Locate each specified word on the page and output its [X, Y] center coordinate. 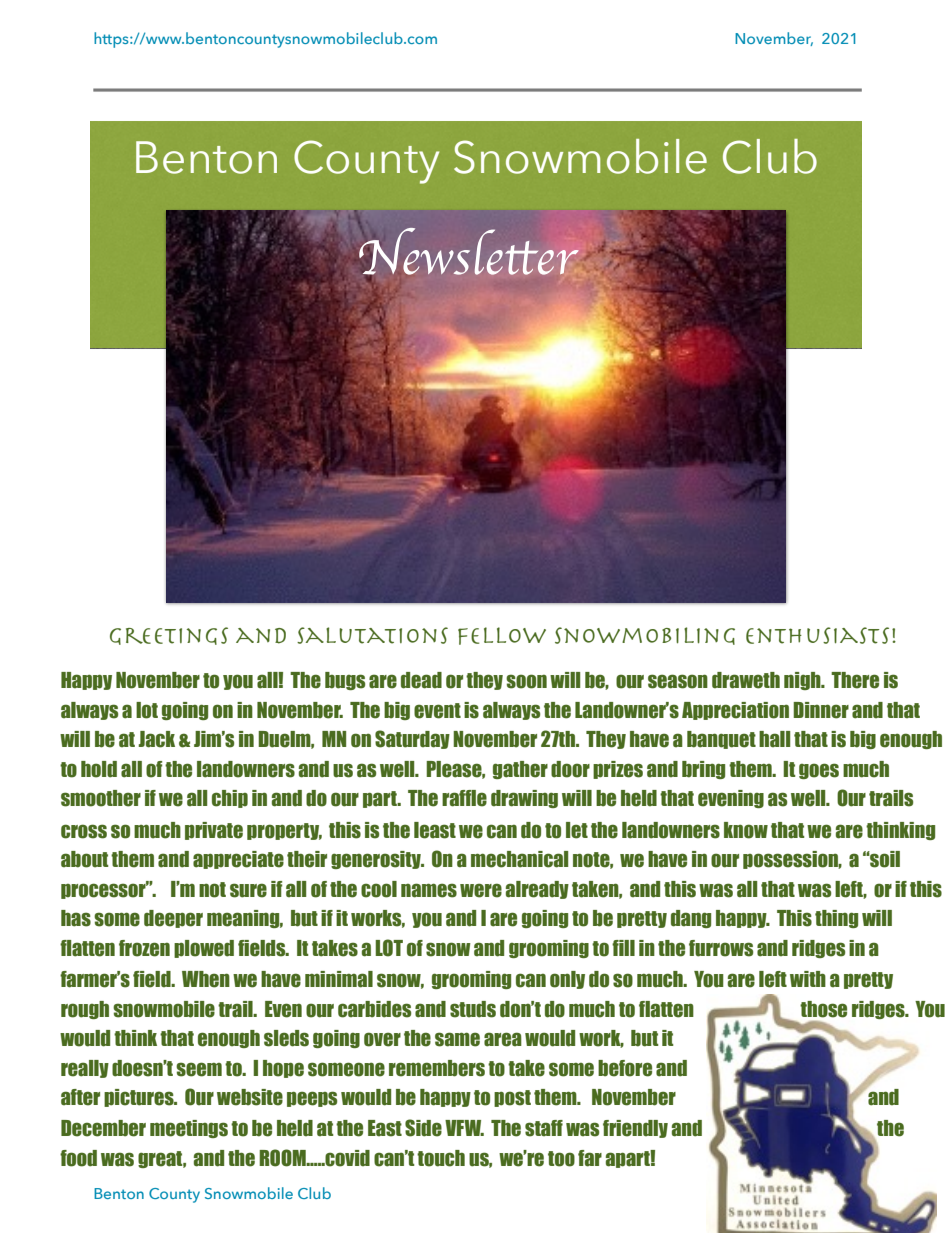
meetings [189, 1129]
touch [441, 1158]
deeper [173, 919]
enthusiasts [817, 635]
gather [520, 770]
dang [691, 919]
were [481, 890]
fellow [502, 636]
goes [819, 771]
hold [99, 769]
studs [473, 1009]
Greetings [169, 636]
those [823, 1009]
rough [85, 1010]
